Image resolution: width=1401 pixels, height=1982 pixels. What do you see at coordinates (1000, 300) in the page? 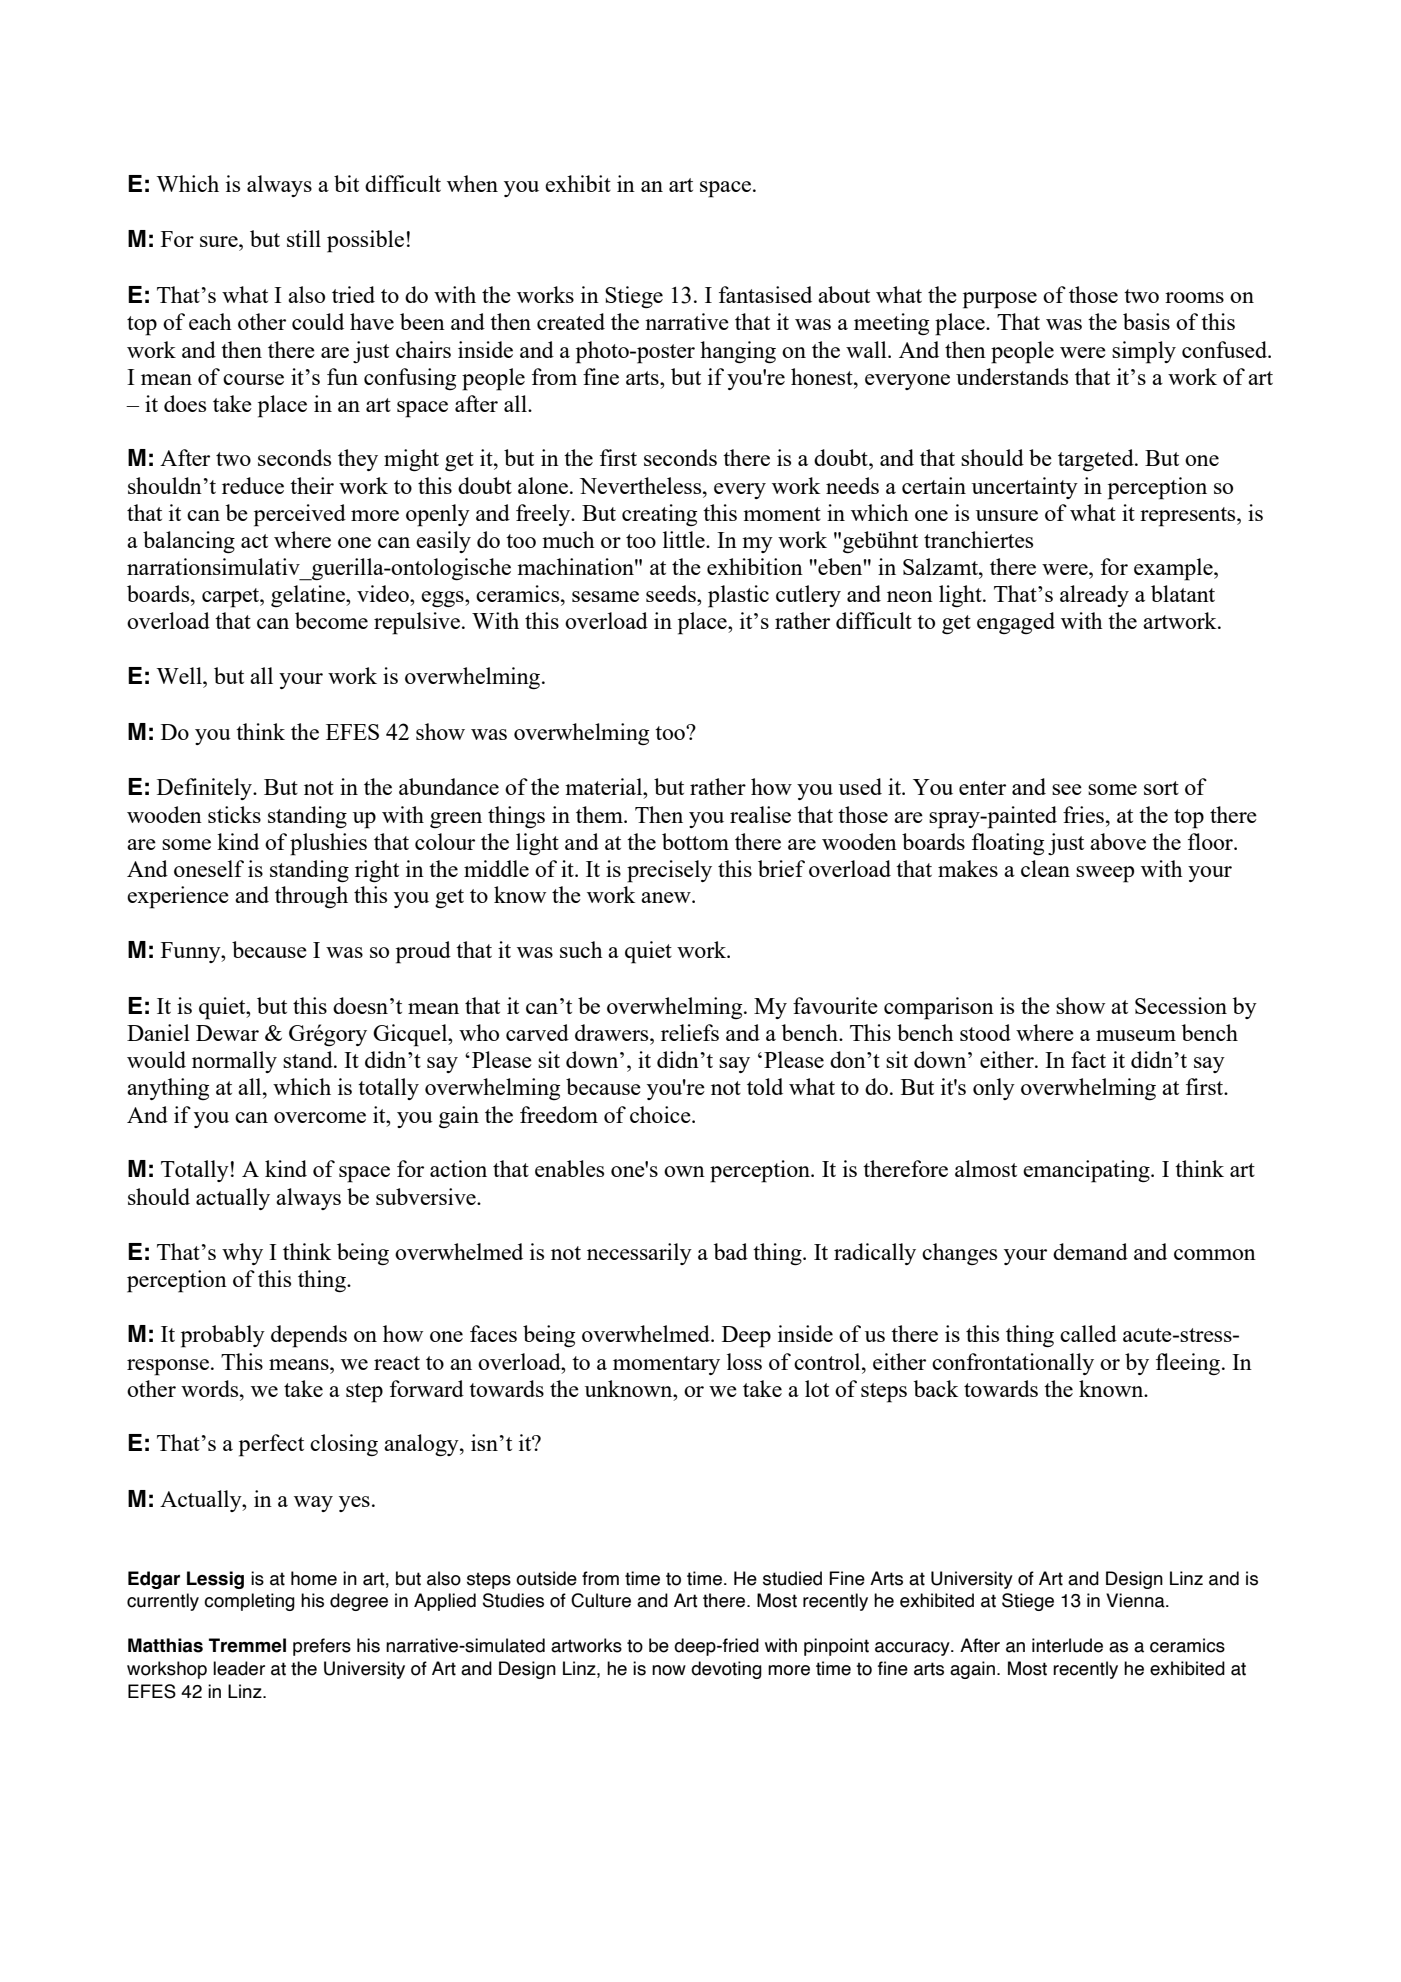
I see `purpose` at bounding box center [1000, 300].
